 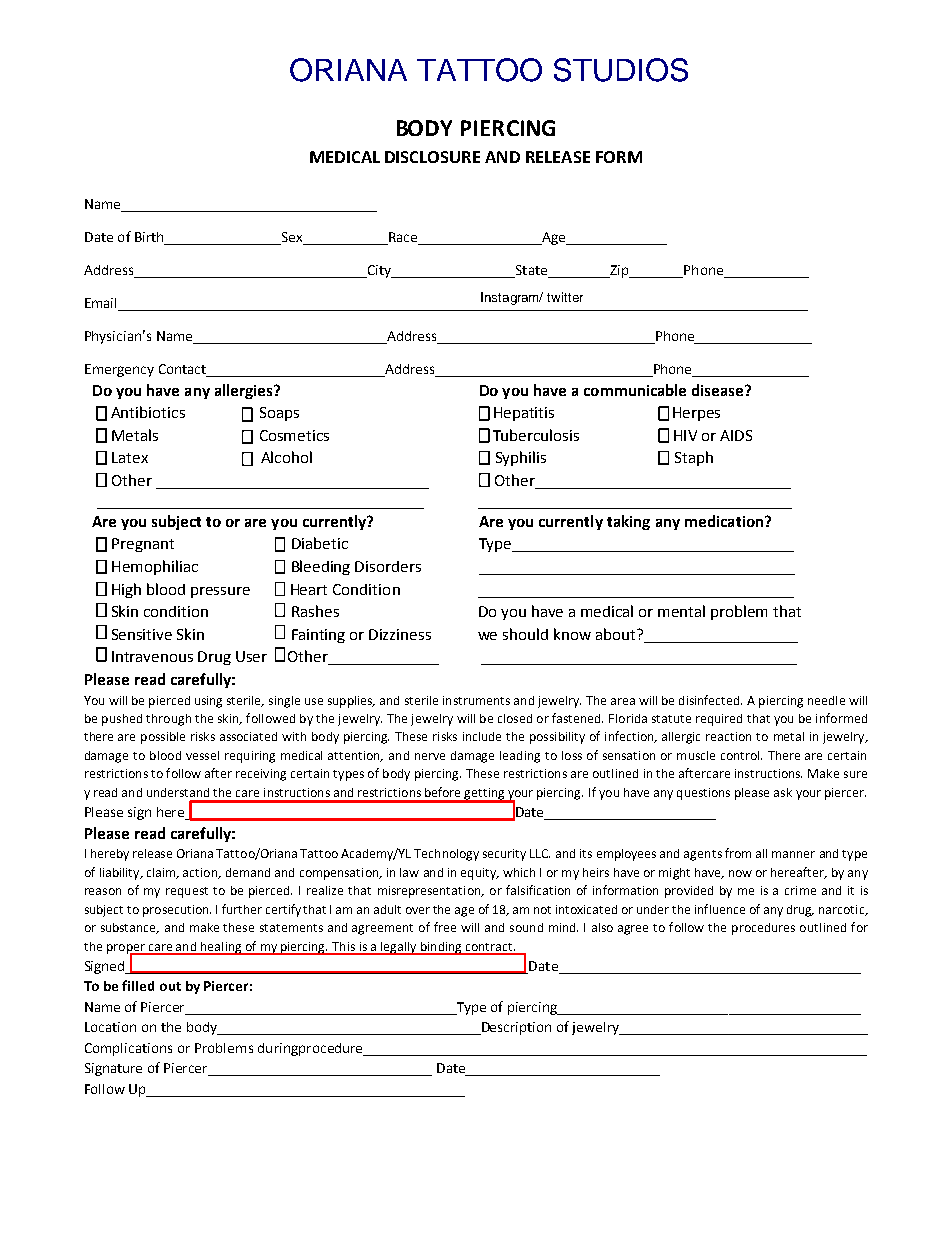 What do you see at coordinates (719, 390) in the screenshot?
I see `disease` at bounding box center [719, 390].
